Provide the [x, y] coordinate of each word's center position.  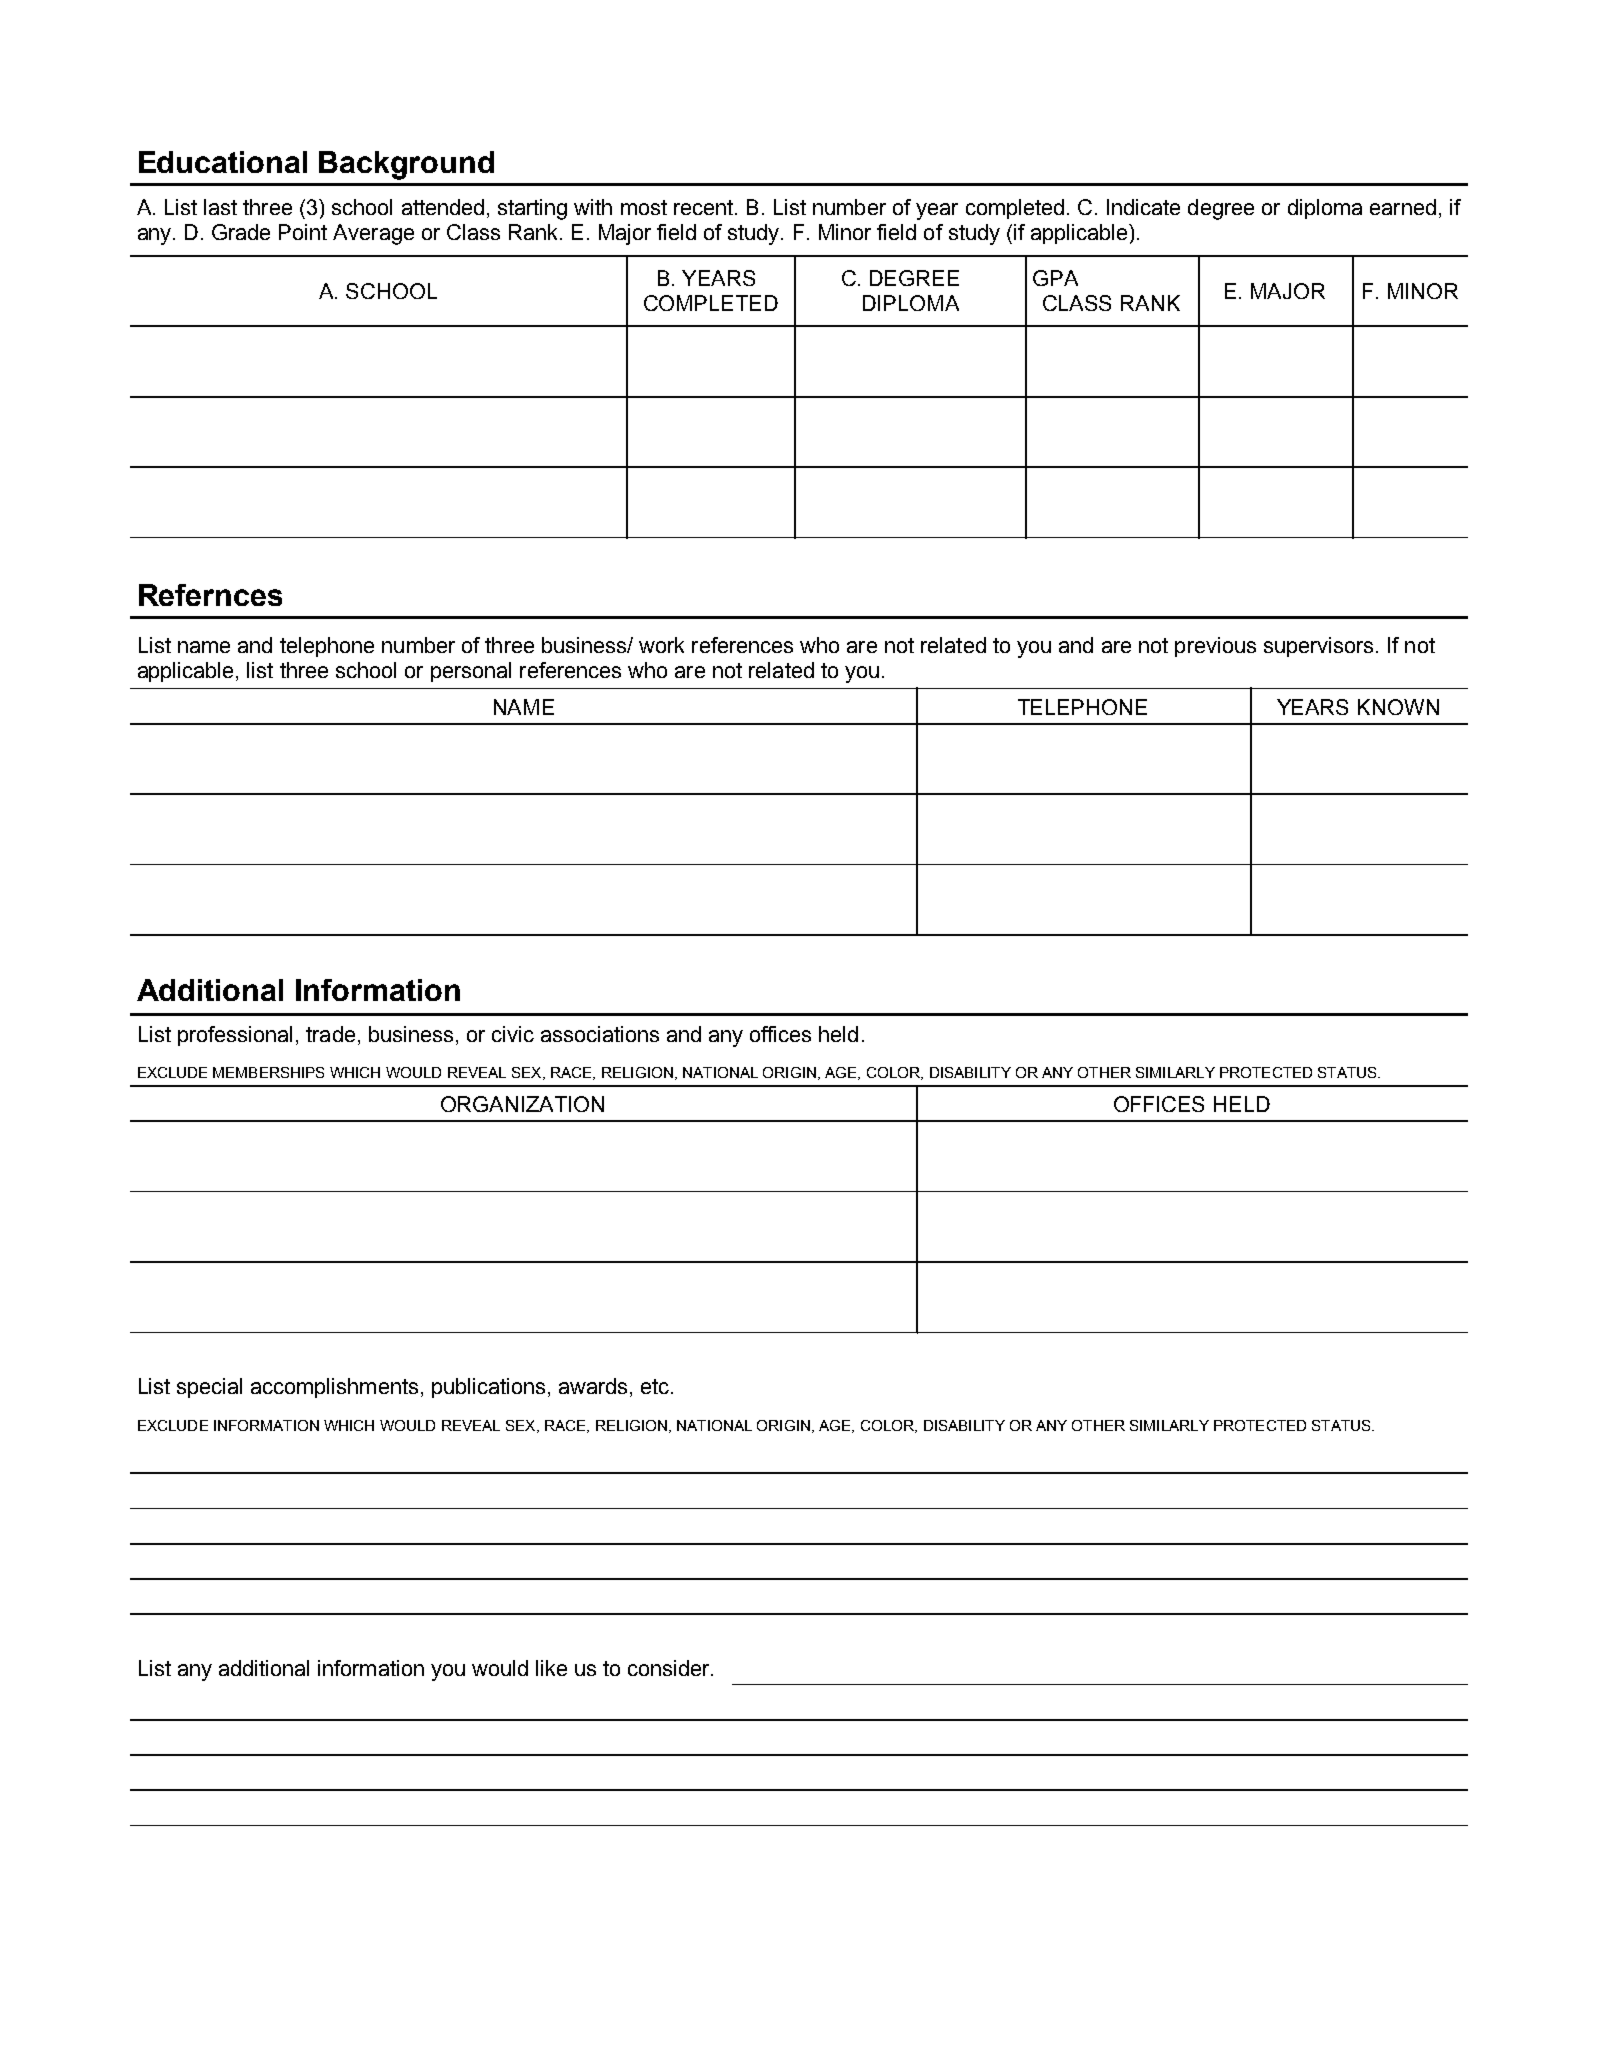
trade [330, 1034]
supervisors [1318, 647]
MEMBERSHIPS [268, 1072]
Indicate [1143, 207]
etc [656, 1386]
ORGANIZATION [522, 1104]
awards [593, 1386]
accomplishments [334, 1388]
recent [705, 207]
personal [471, 672]
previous [1215, 647]
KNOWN [1398, 707]
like [551, 1668]
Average [373, 234]
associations [600, 1034]
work [661, 645]
